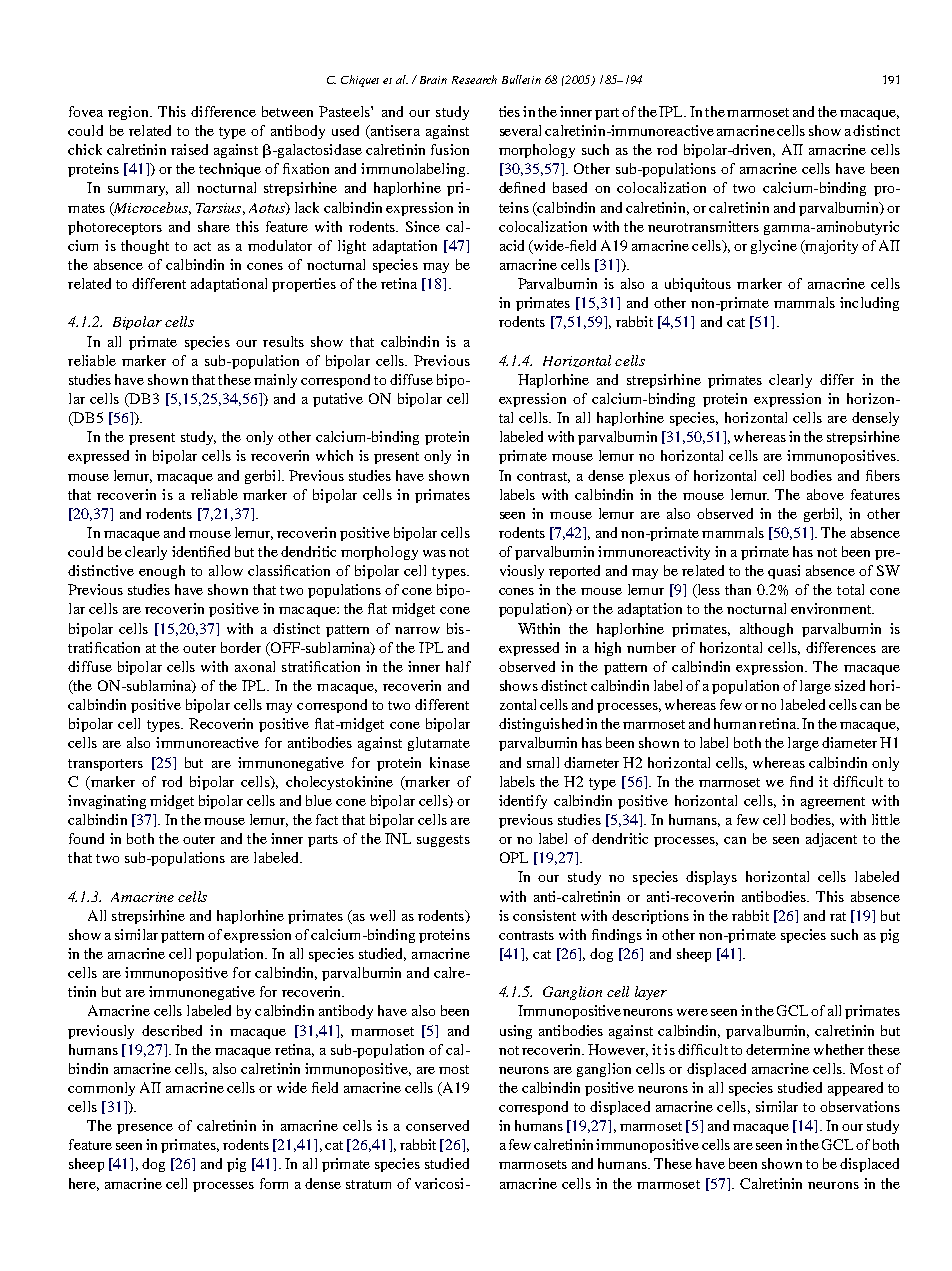 The height and width of the document is (1271, 952). I want to click on consistent, so click(544, 915).
